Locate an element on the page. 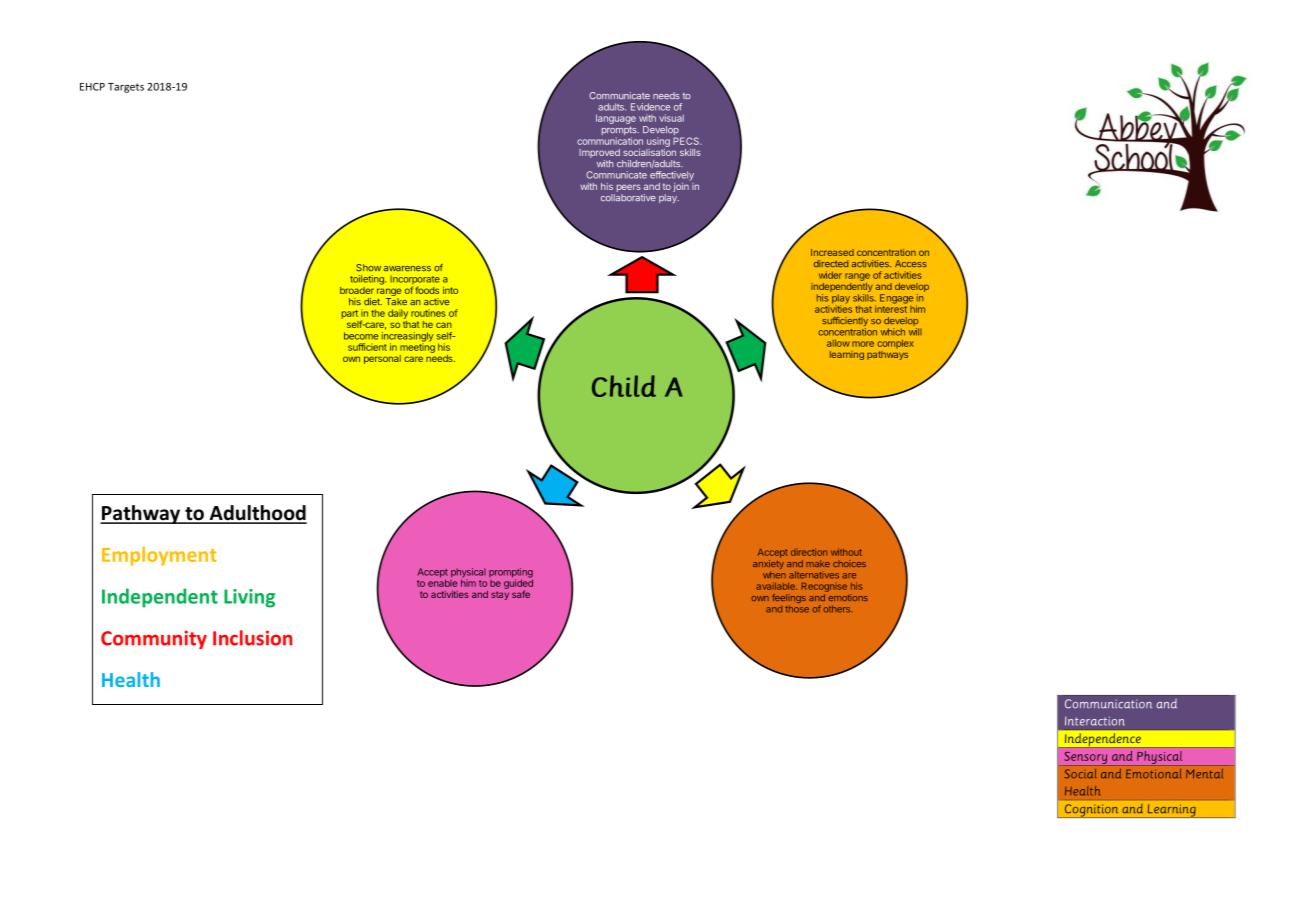 The width and height of the document is (1308, 924). Targets is located at coordinates (126, 88).
